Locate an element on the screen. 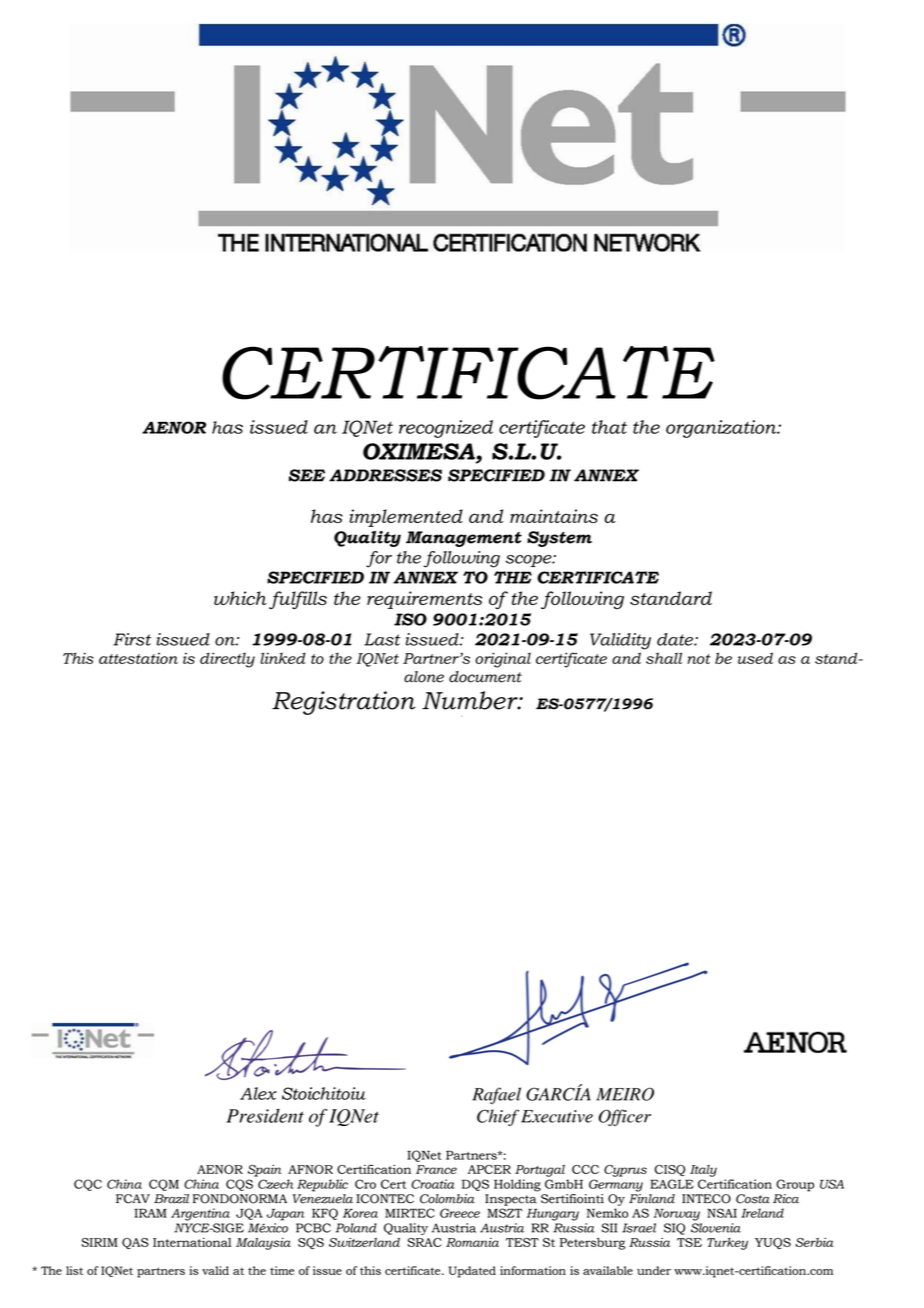  Chief is located at coordinates (498, 1117).
